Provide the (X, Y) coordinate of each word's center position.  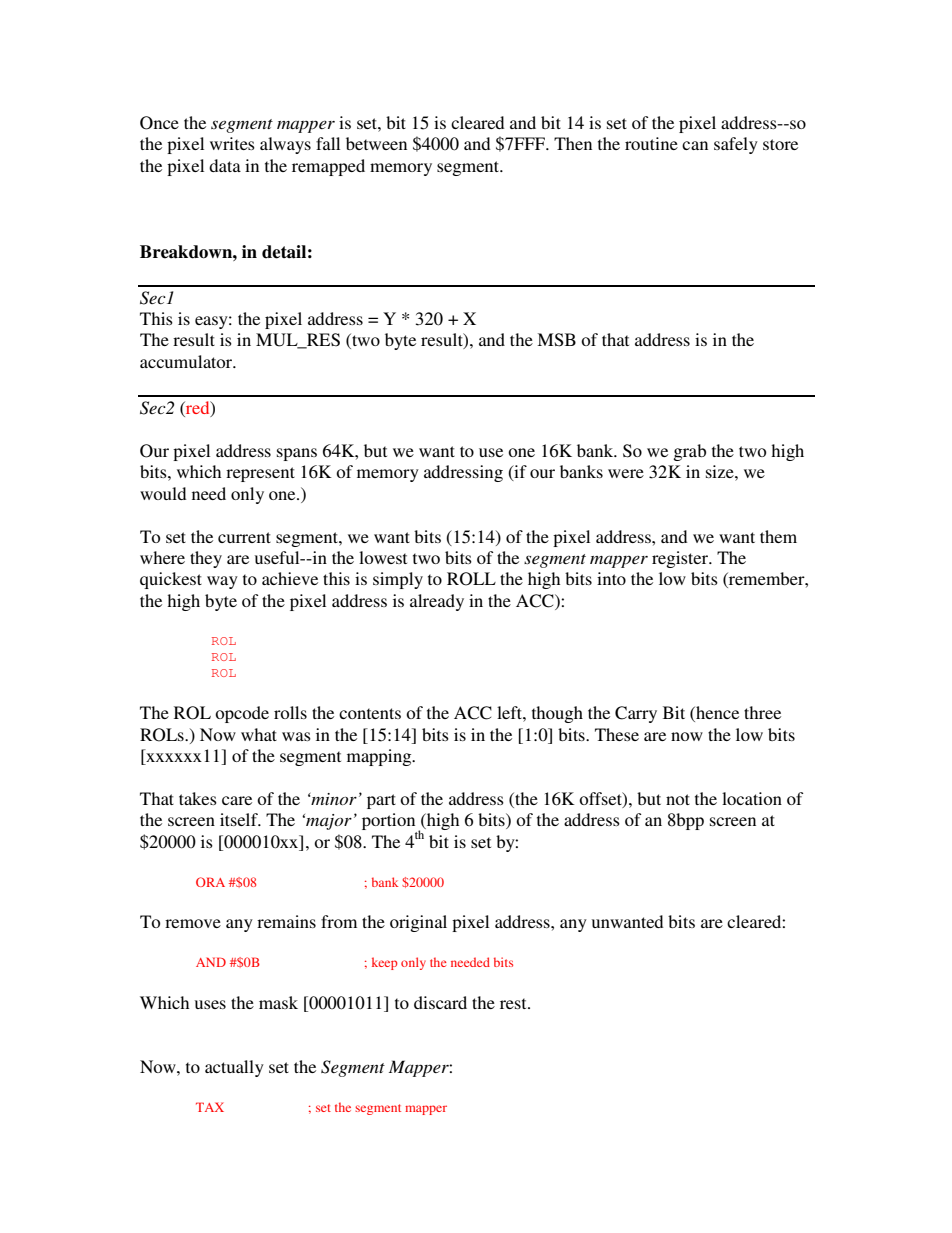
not (678, 799)
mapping (380, 757)
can (695, 145)
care (237, 800)
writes (232, 143)
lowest (383, 557)
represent (260, 474)
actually (234, 1068)
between (376, 143)
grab (689, 452)
